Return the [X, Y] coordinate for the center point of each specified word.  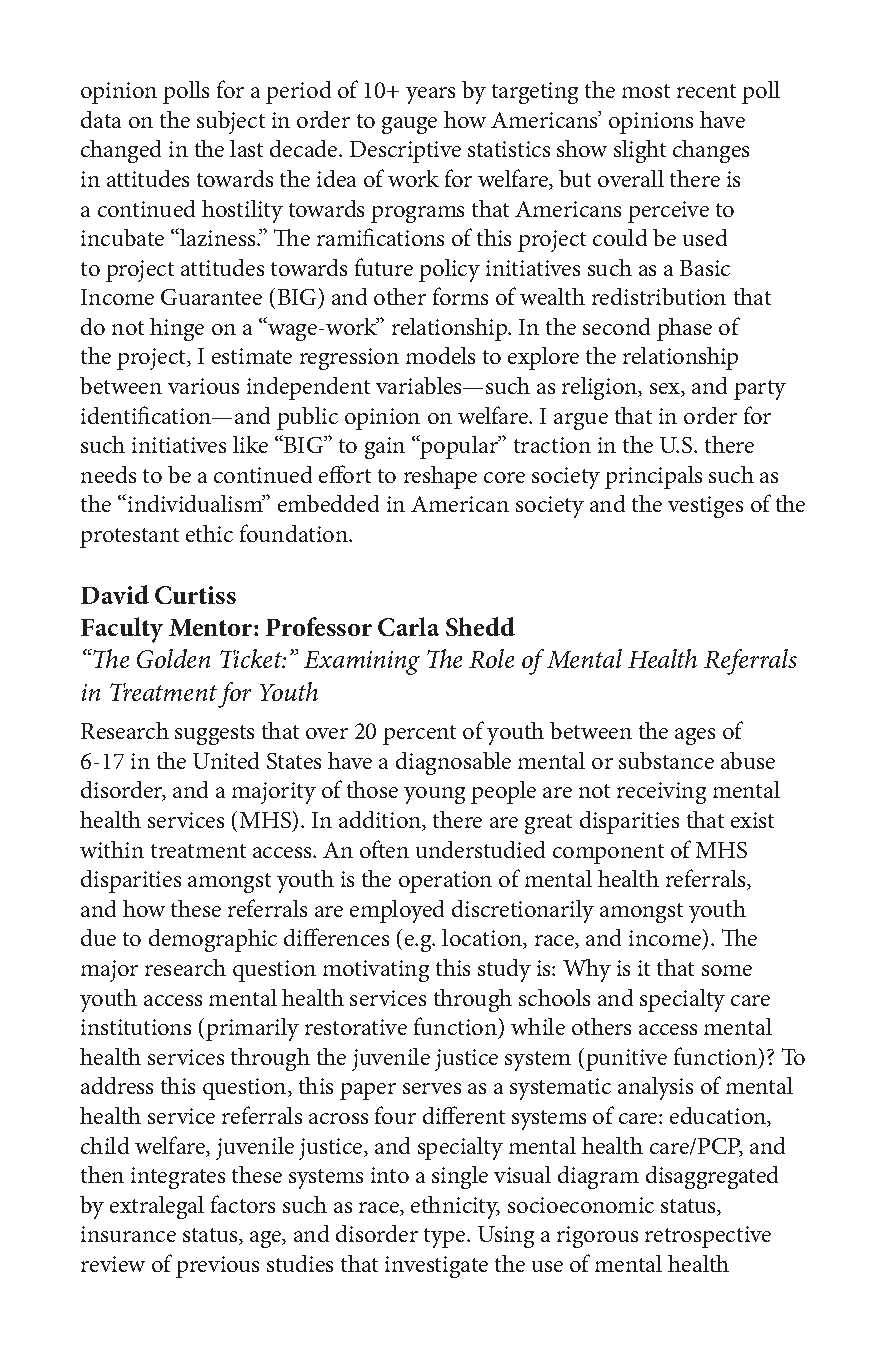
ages [695, 736]
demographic [213, 940]
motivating [376, 971]
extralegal [157, 1207]
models [440, 355]
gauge [409, 125]
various [203, 386]
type [446, 1238]
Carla [408, 626]
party [760, 390]
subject [231, 122]
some [727, 970]
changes [711, 151]
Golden [173, 658]
